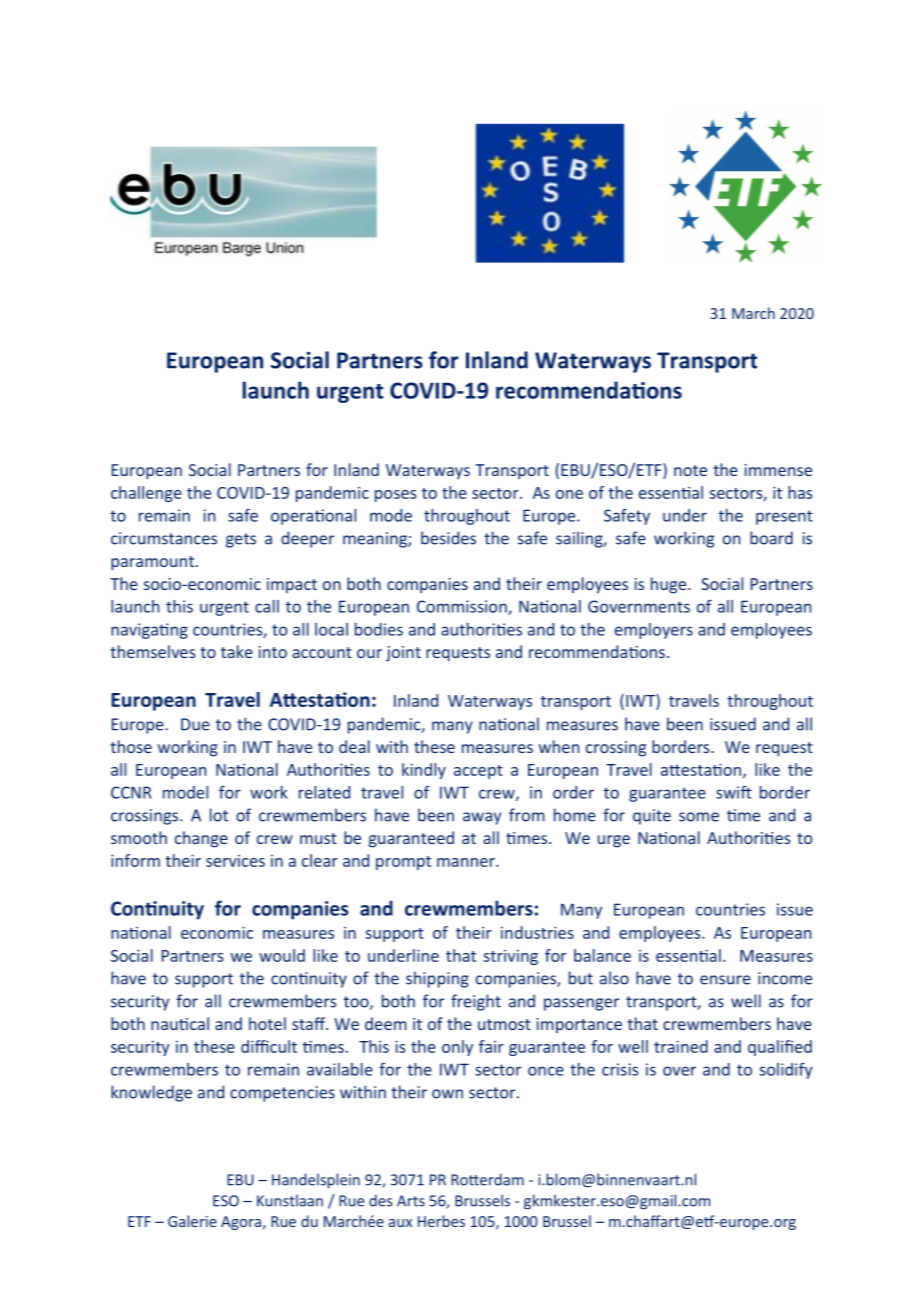 This screenshot has height=1308, width=924. What do you see at coordinates (146, 494) in the screenshot?
I see `challenge` at bounding box center [146, 494].
